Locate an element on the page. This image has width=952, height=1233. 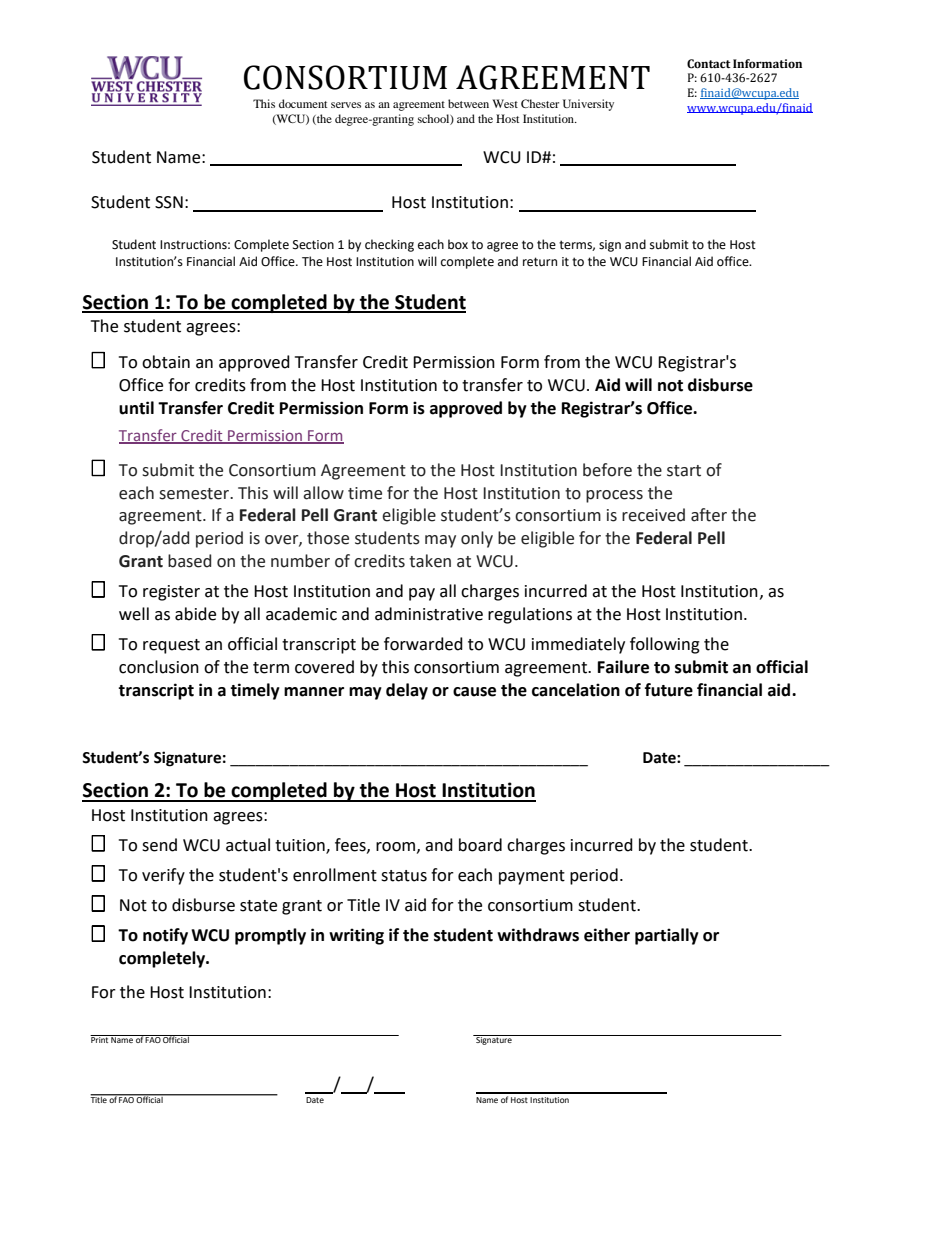
document is located at coordinates (303, 103).
